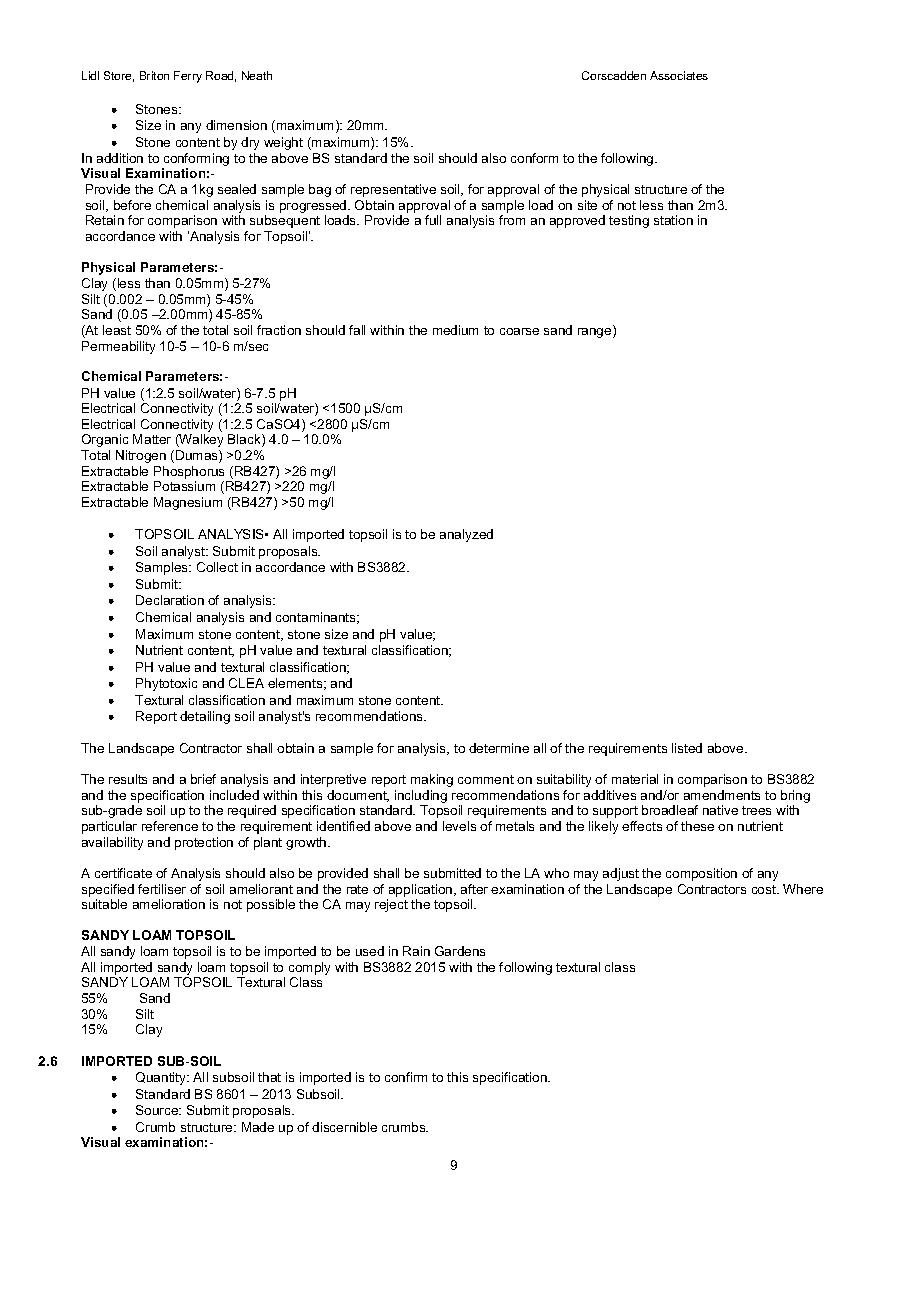  I want to click on Source, so click(158, 1110).
